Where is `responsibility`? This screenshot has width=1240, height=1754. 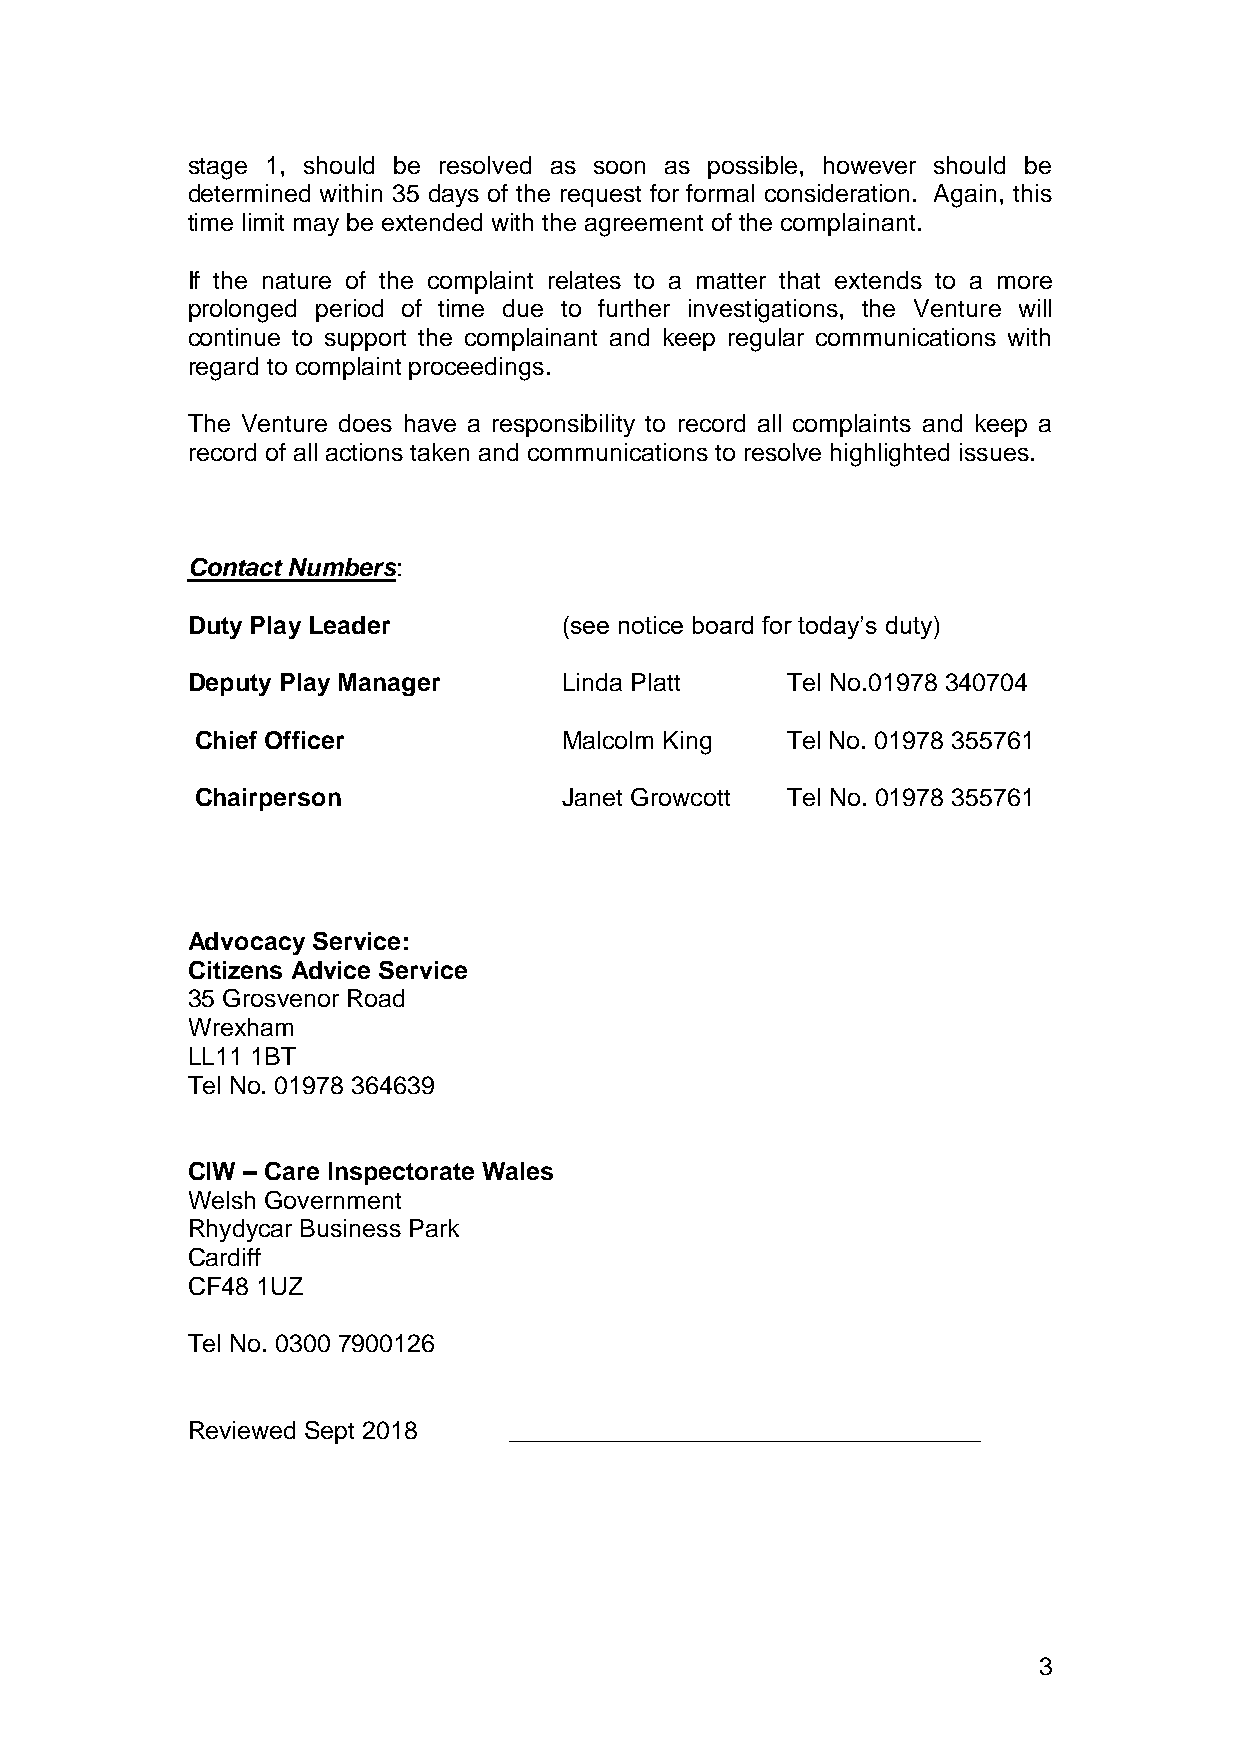 responsibility is located at coordinates (564, 425).
